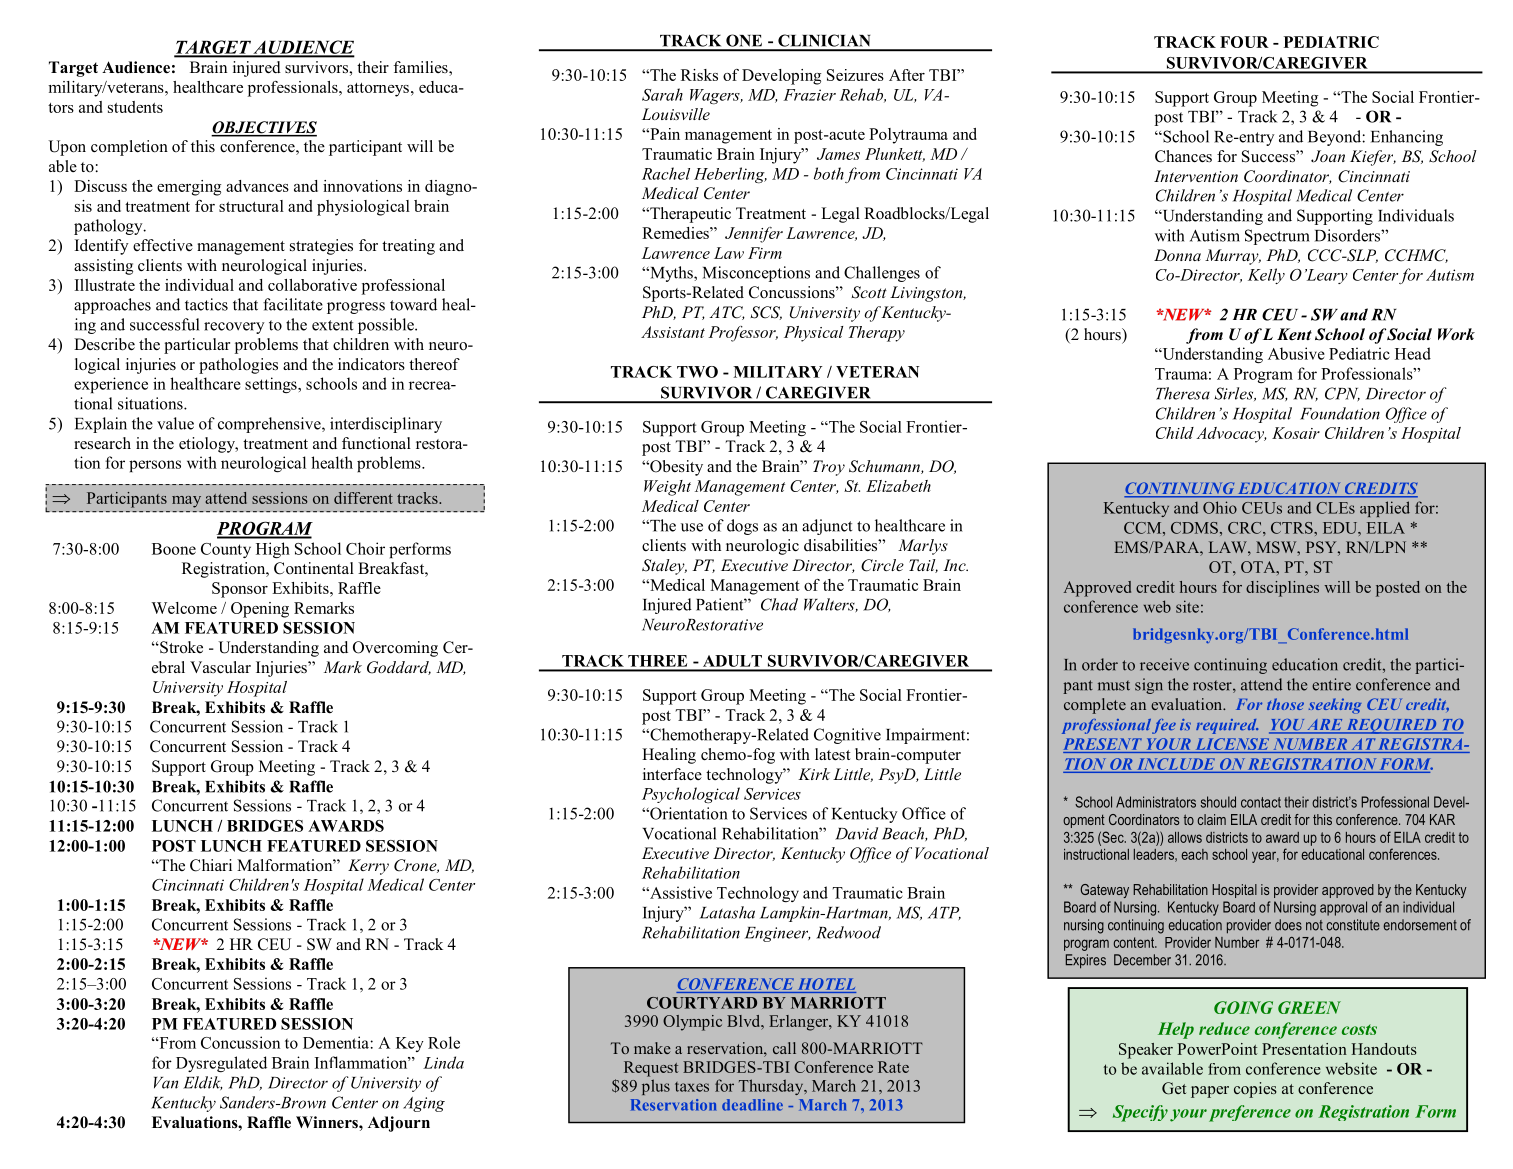  Describe the element at coordinates (1244, 42) in the screenshot. I see `FOUR` at that location.
